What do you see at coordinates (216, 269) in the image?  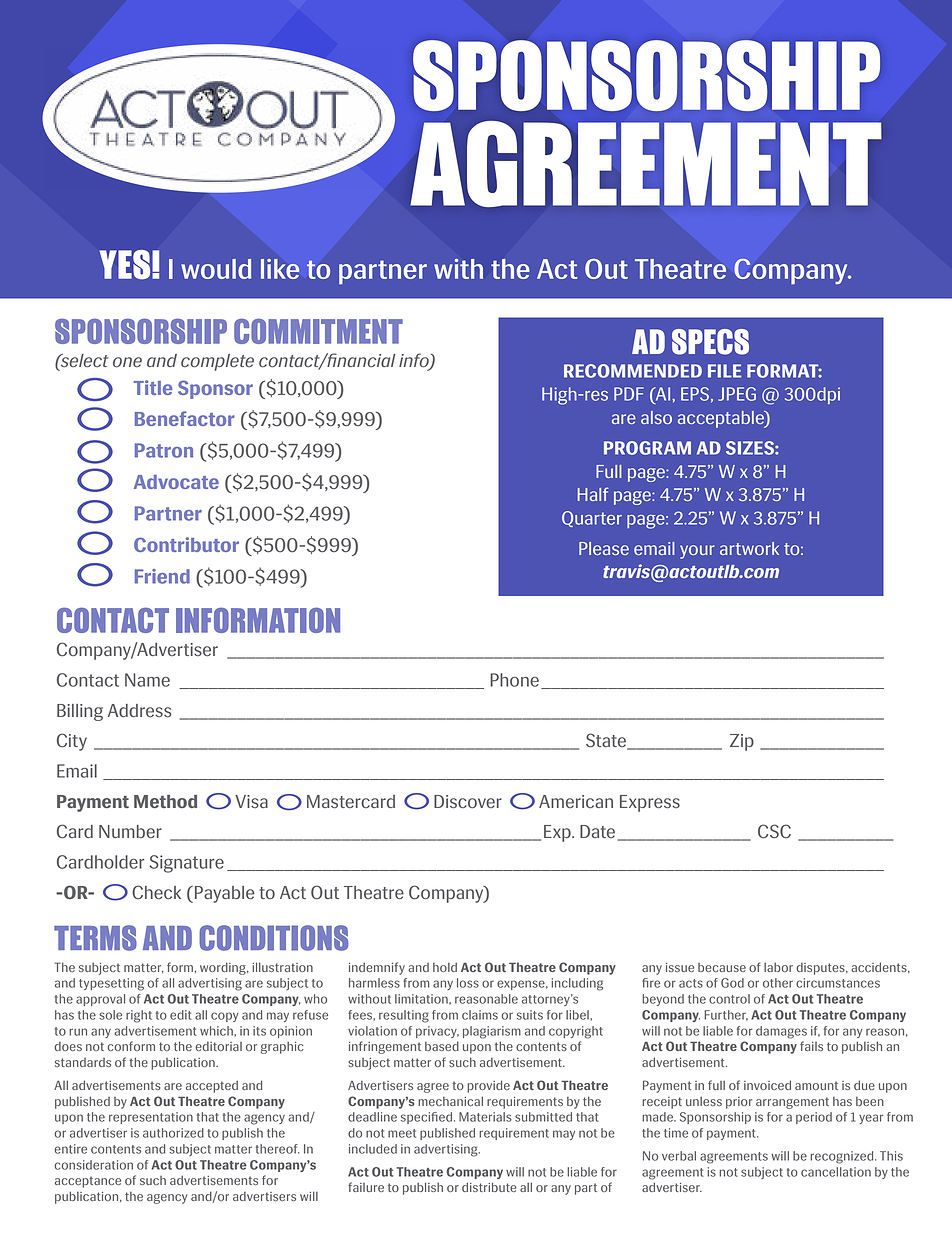 I see `would` at bounding box center [216, 269].
